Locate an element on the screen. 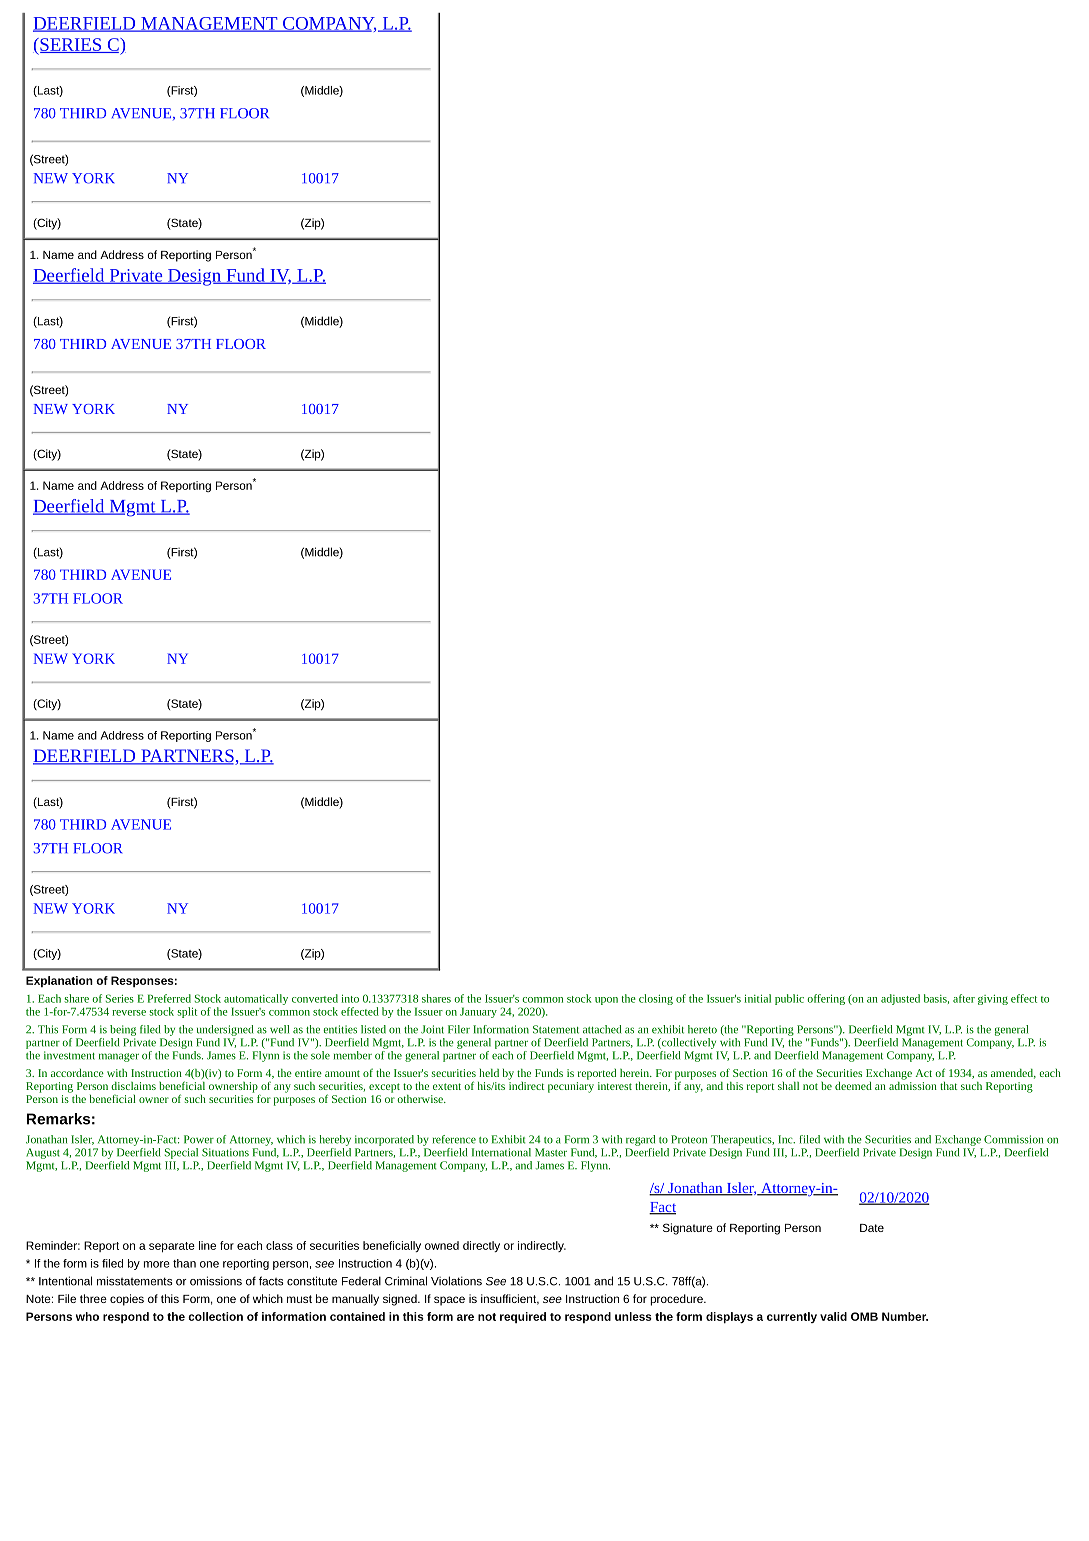 This screenshot has height=1541, width=1089. separate is located at coordinates (172, 1247).
